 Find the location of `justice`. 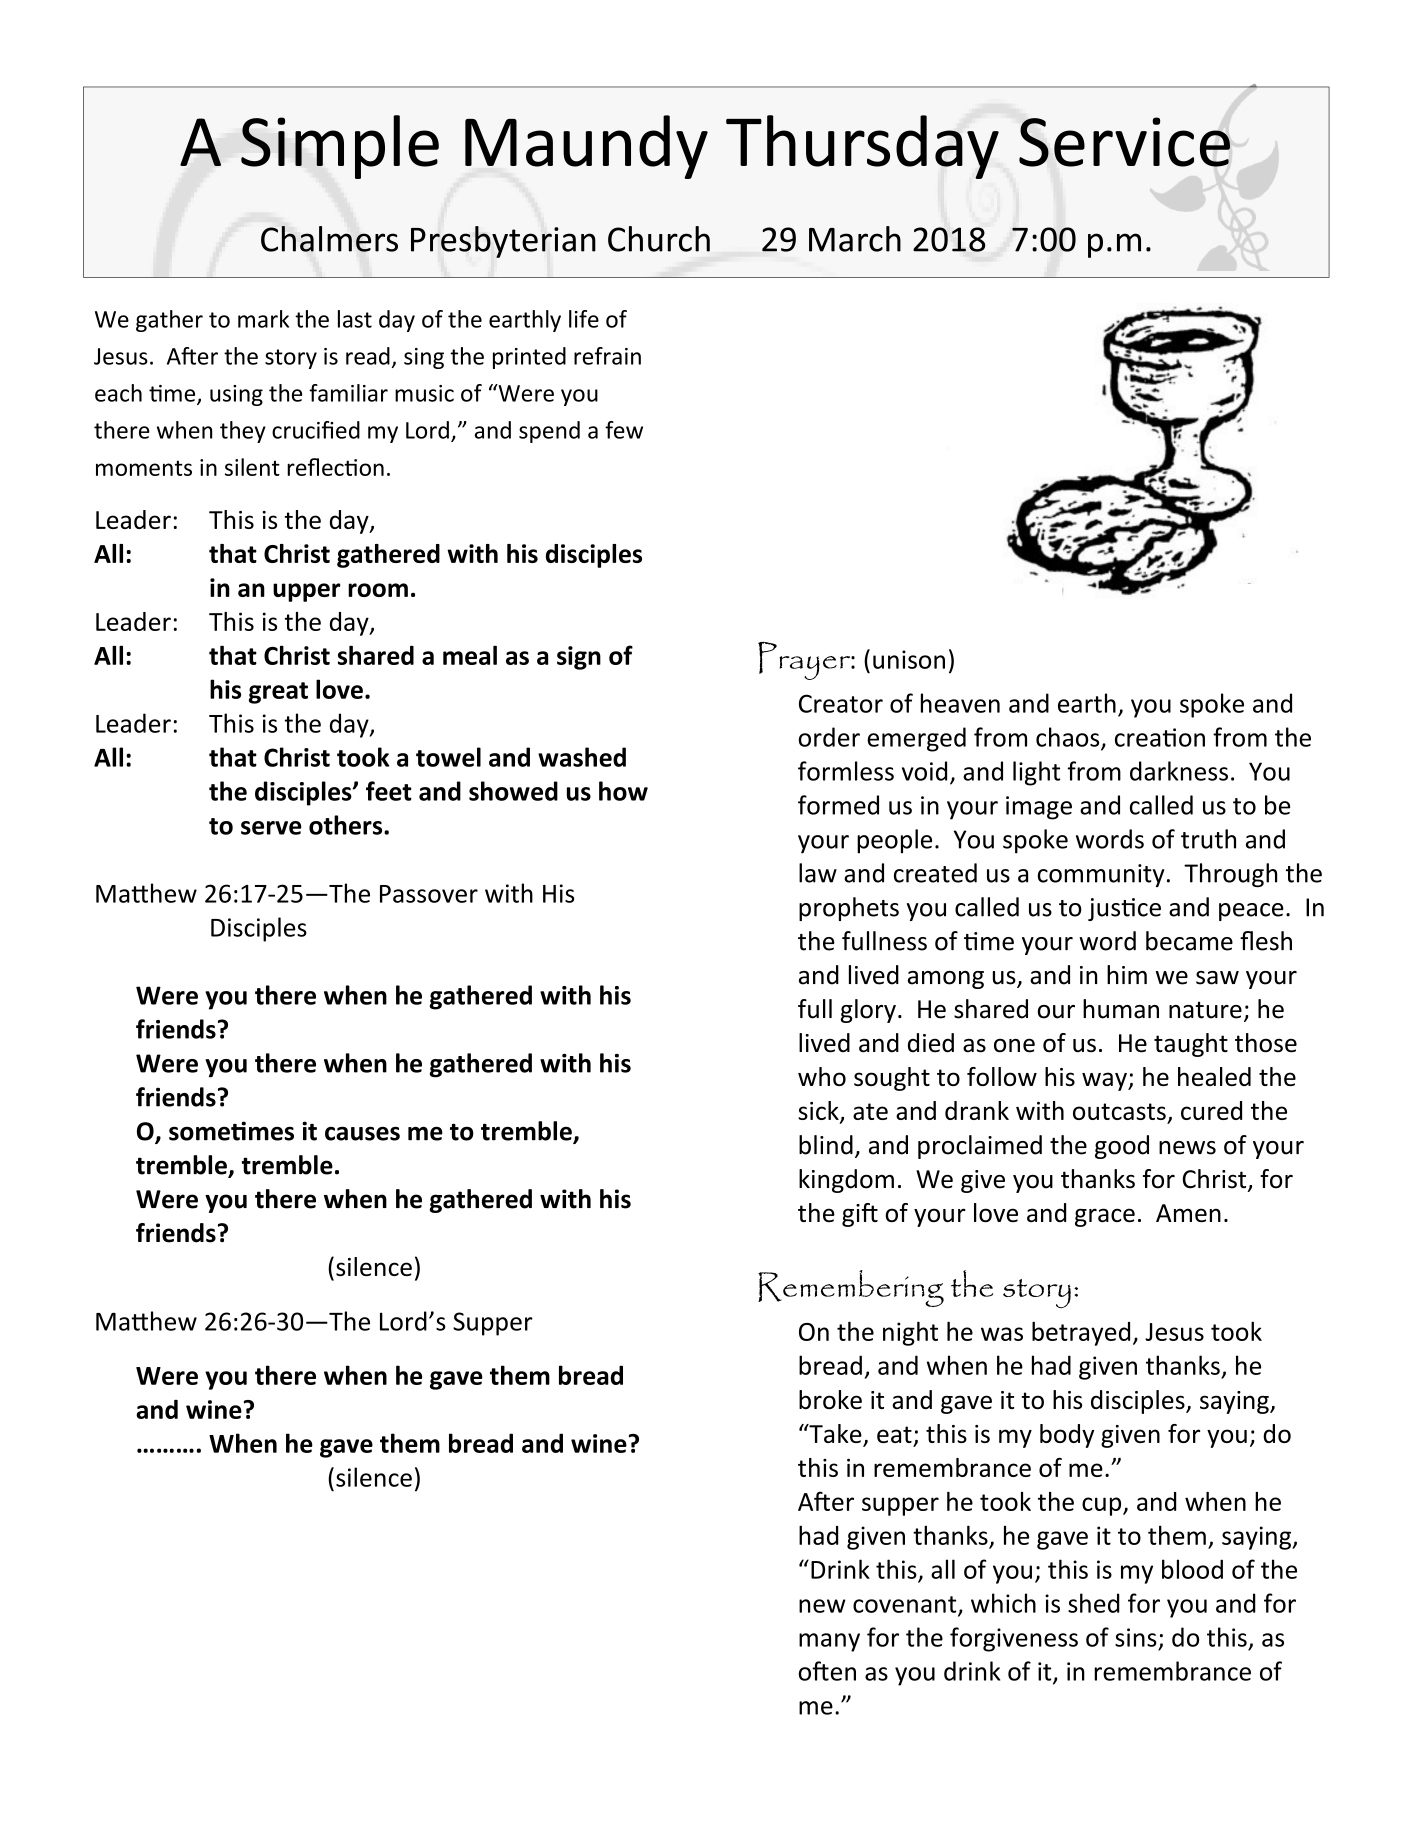

justice is located at coordinates (1124, 909).
